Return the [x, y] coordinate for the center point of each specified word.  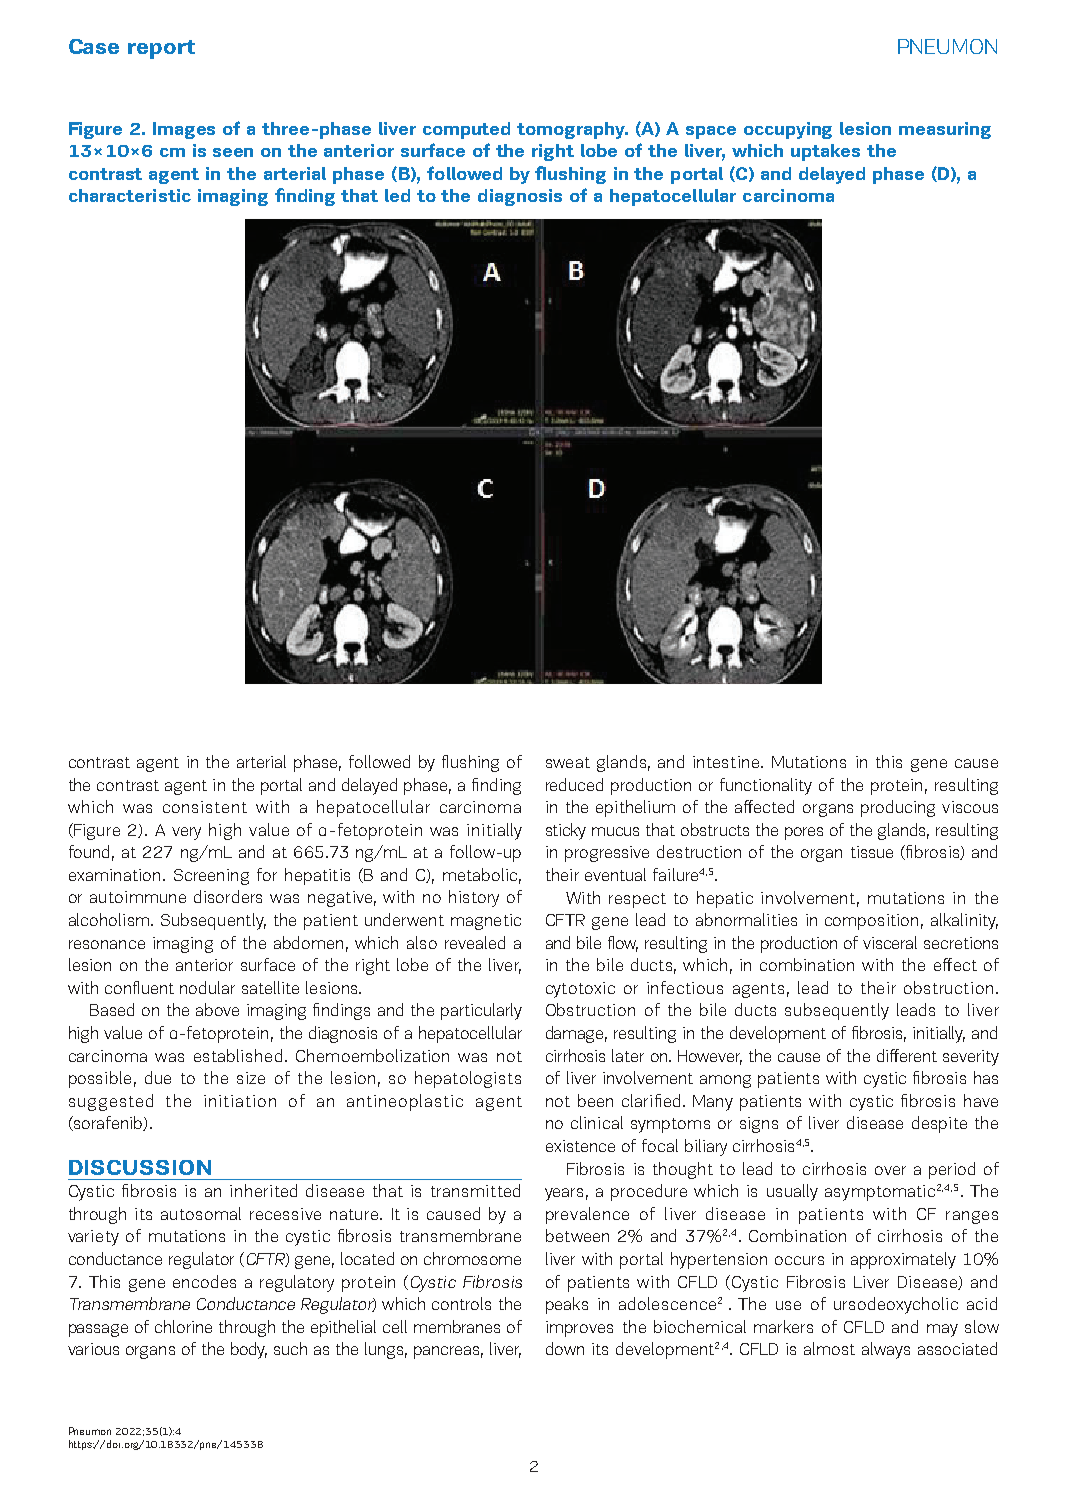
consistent [205, 807]
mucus [615, 831]
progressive [607, 854]
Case [94, 46]
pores [804, 833]
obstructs [715, 829]
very [186, 833]
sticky [566, 831]
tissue [872, 852]
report [161, 49]
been [595, 1100]
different [907, 1055]
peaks [567, 1305]
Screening [211, 877]
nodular [207, 987]
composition [871, 922]
